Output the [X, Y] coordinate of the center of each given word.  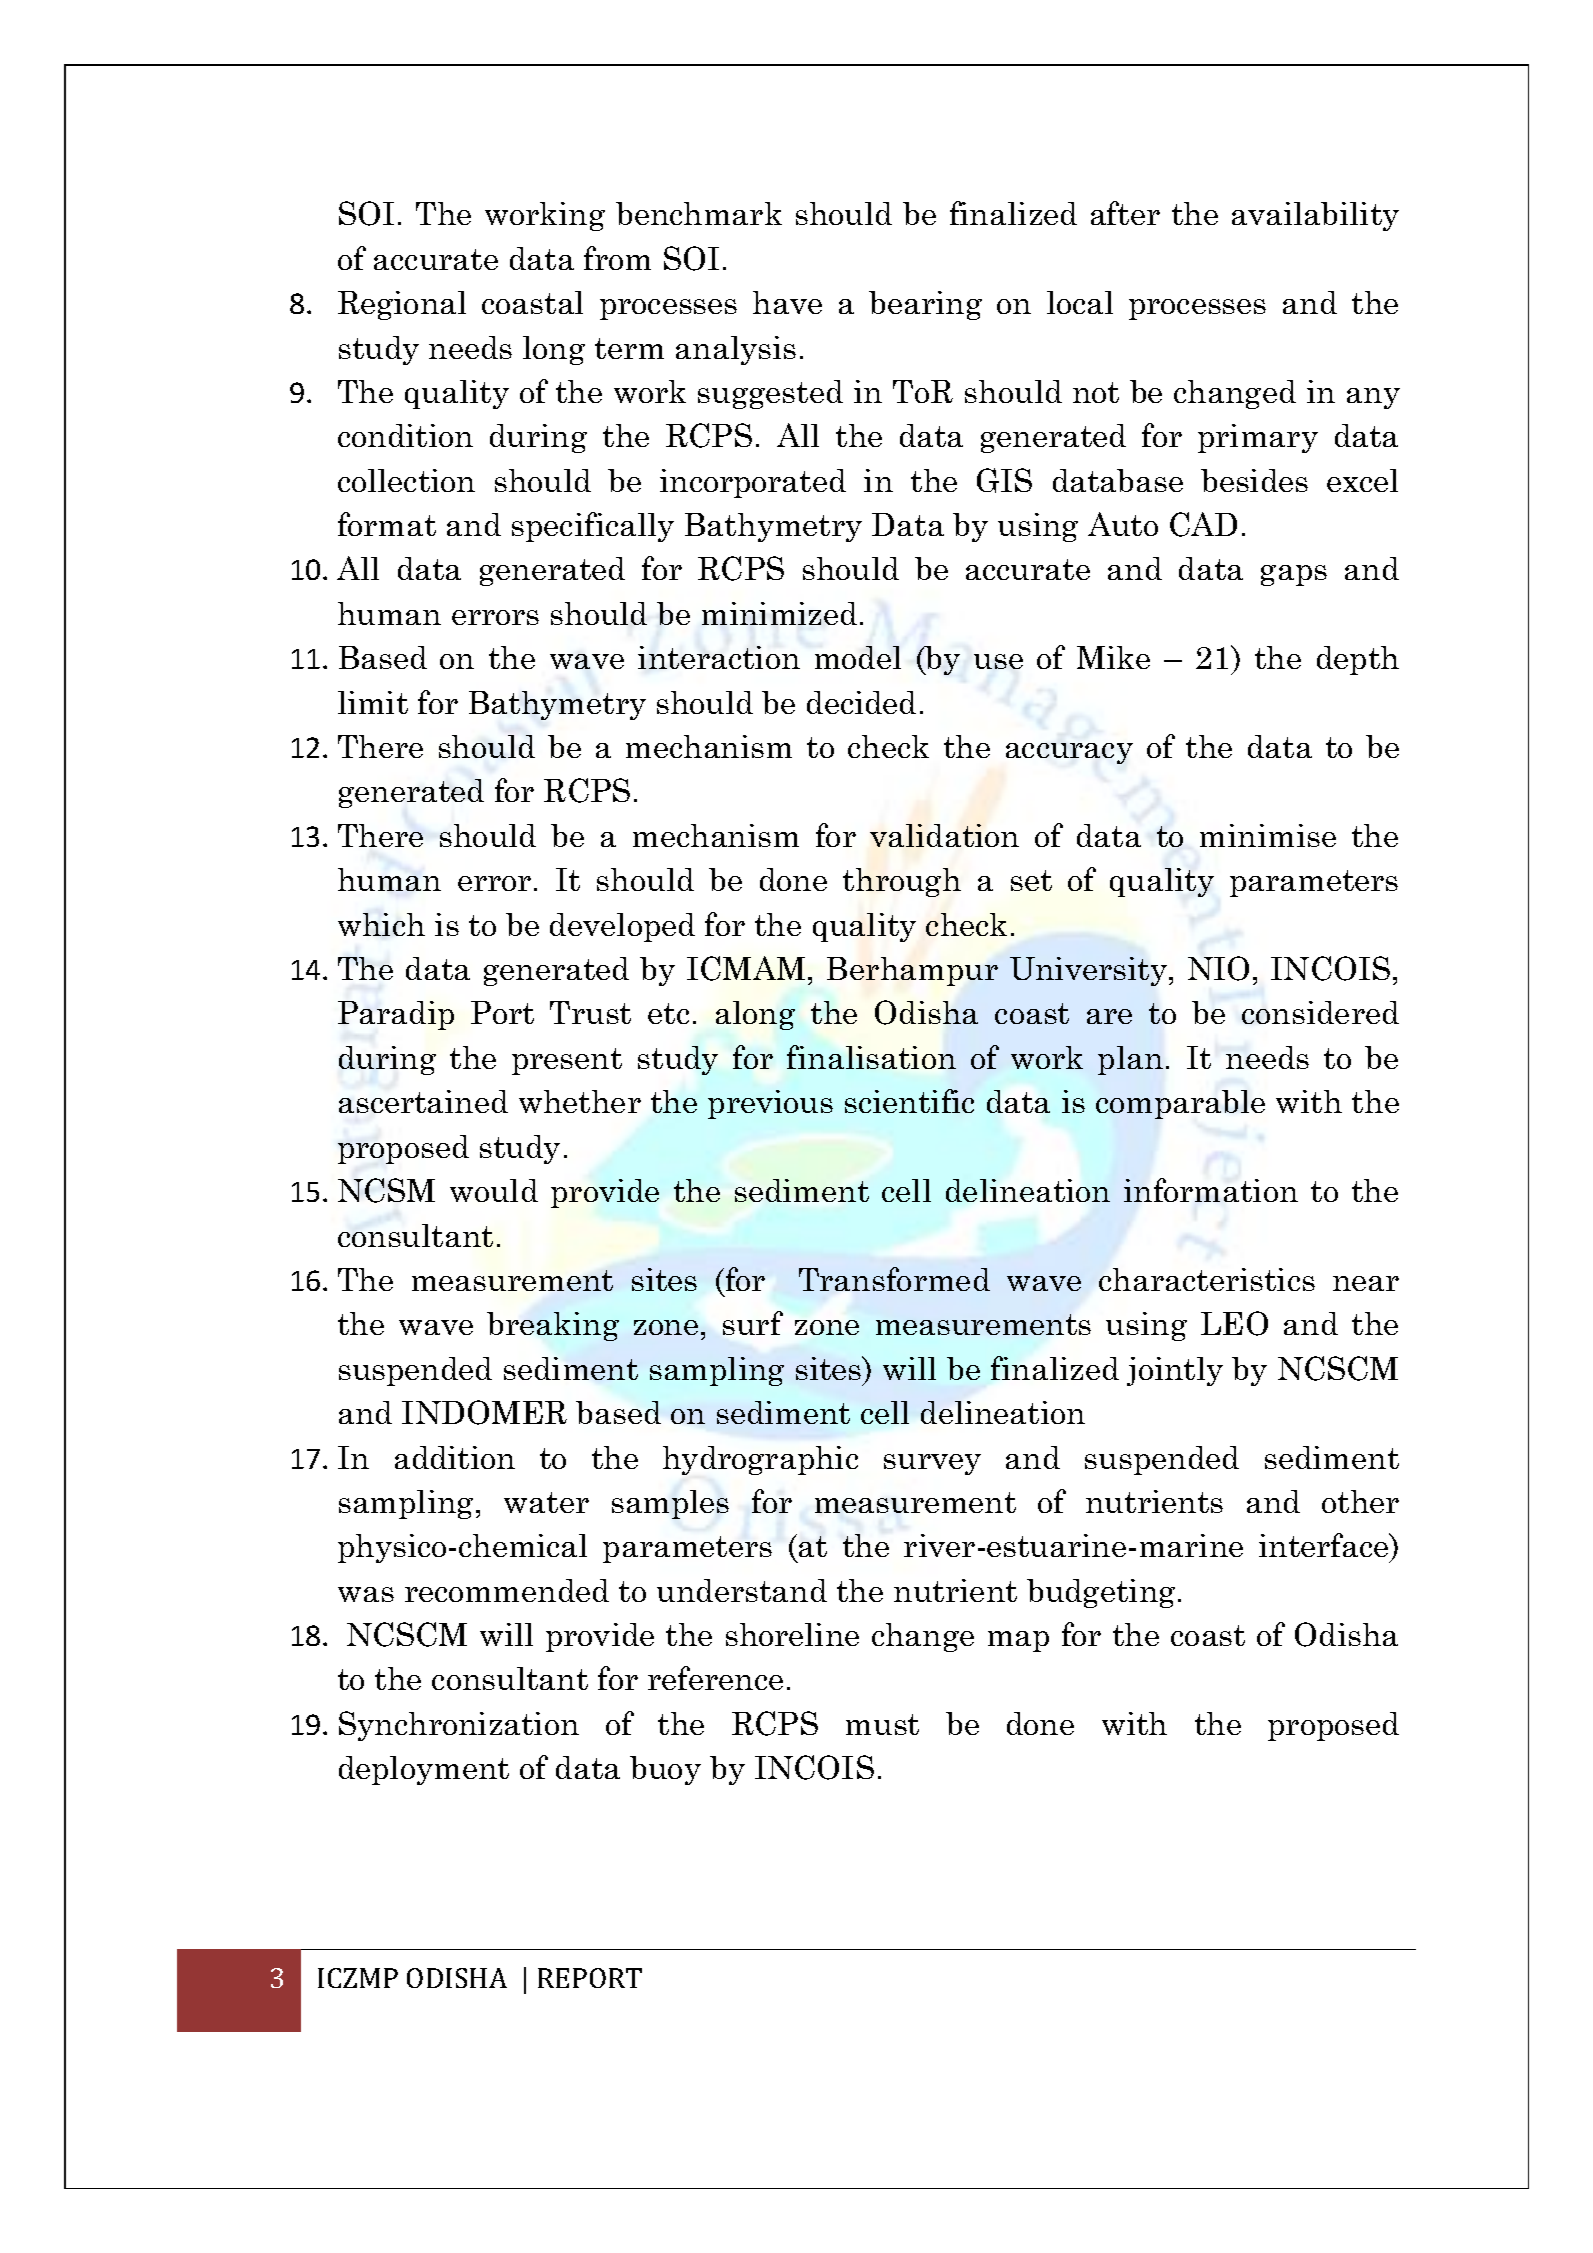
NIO [1218, 968]
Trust [590, 1012]
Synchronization [459, 1726]
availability [1315, 216]
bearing [925, 305]
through [902, 882]
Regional [402, 305]
